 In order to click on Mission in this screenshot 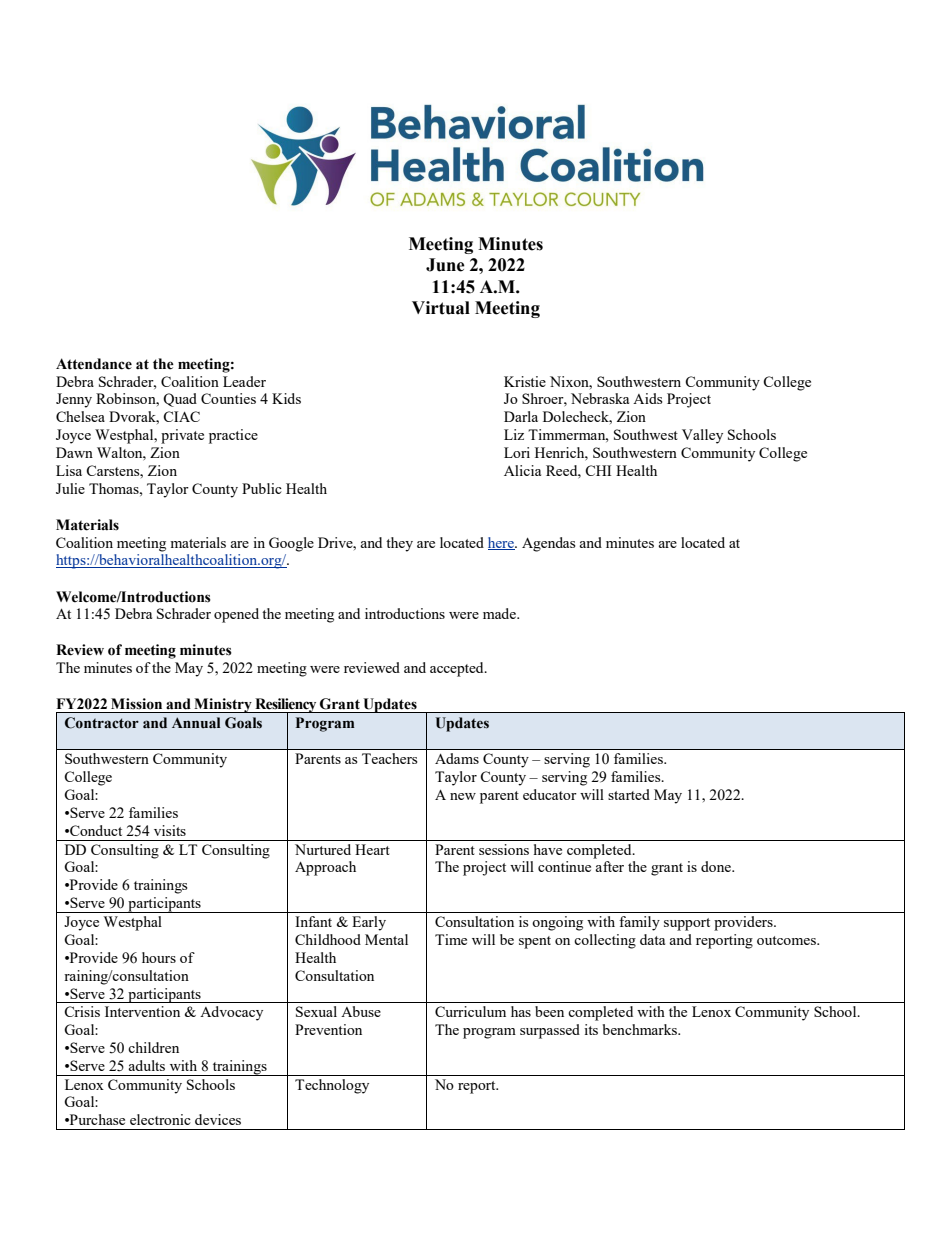, I will do `click(136, 703)`.
